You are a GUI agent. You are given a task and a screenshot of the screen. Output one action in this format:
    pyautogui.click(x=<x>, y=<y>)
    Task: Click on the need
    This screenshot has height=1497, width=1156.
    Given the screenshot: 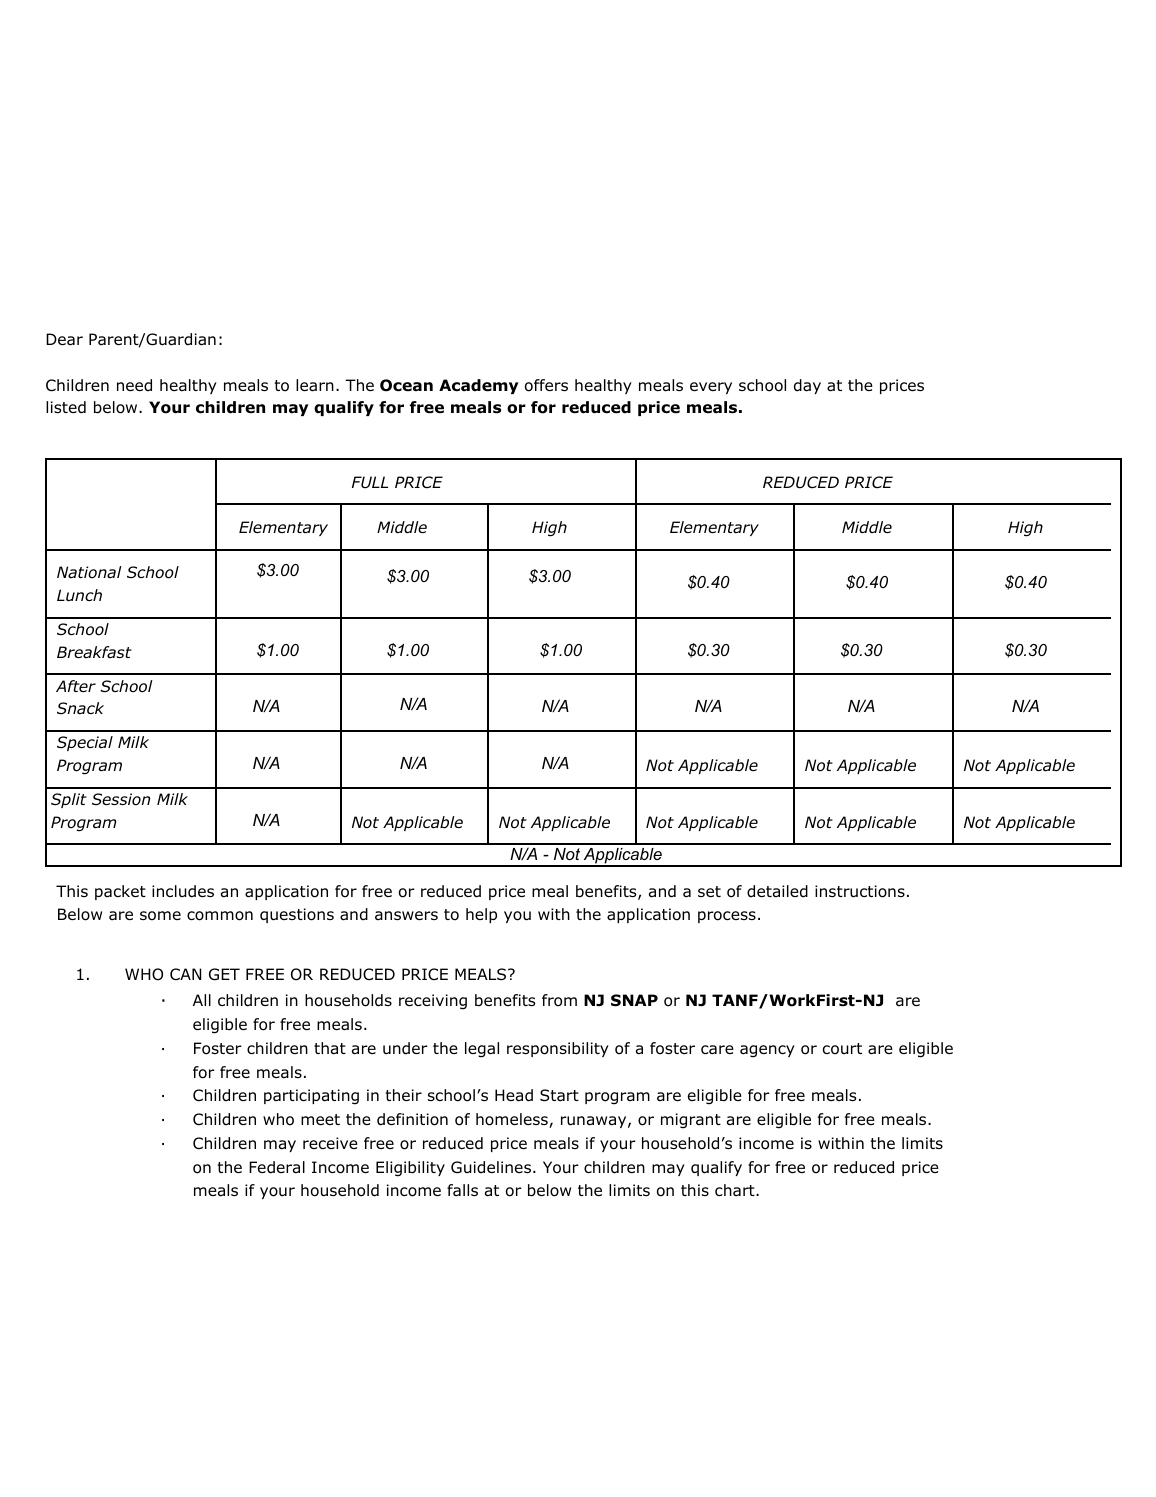 What is the action you would take?
    pyautogui.click(x=134, y=385)
